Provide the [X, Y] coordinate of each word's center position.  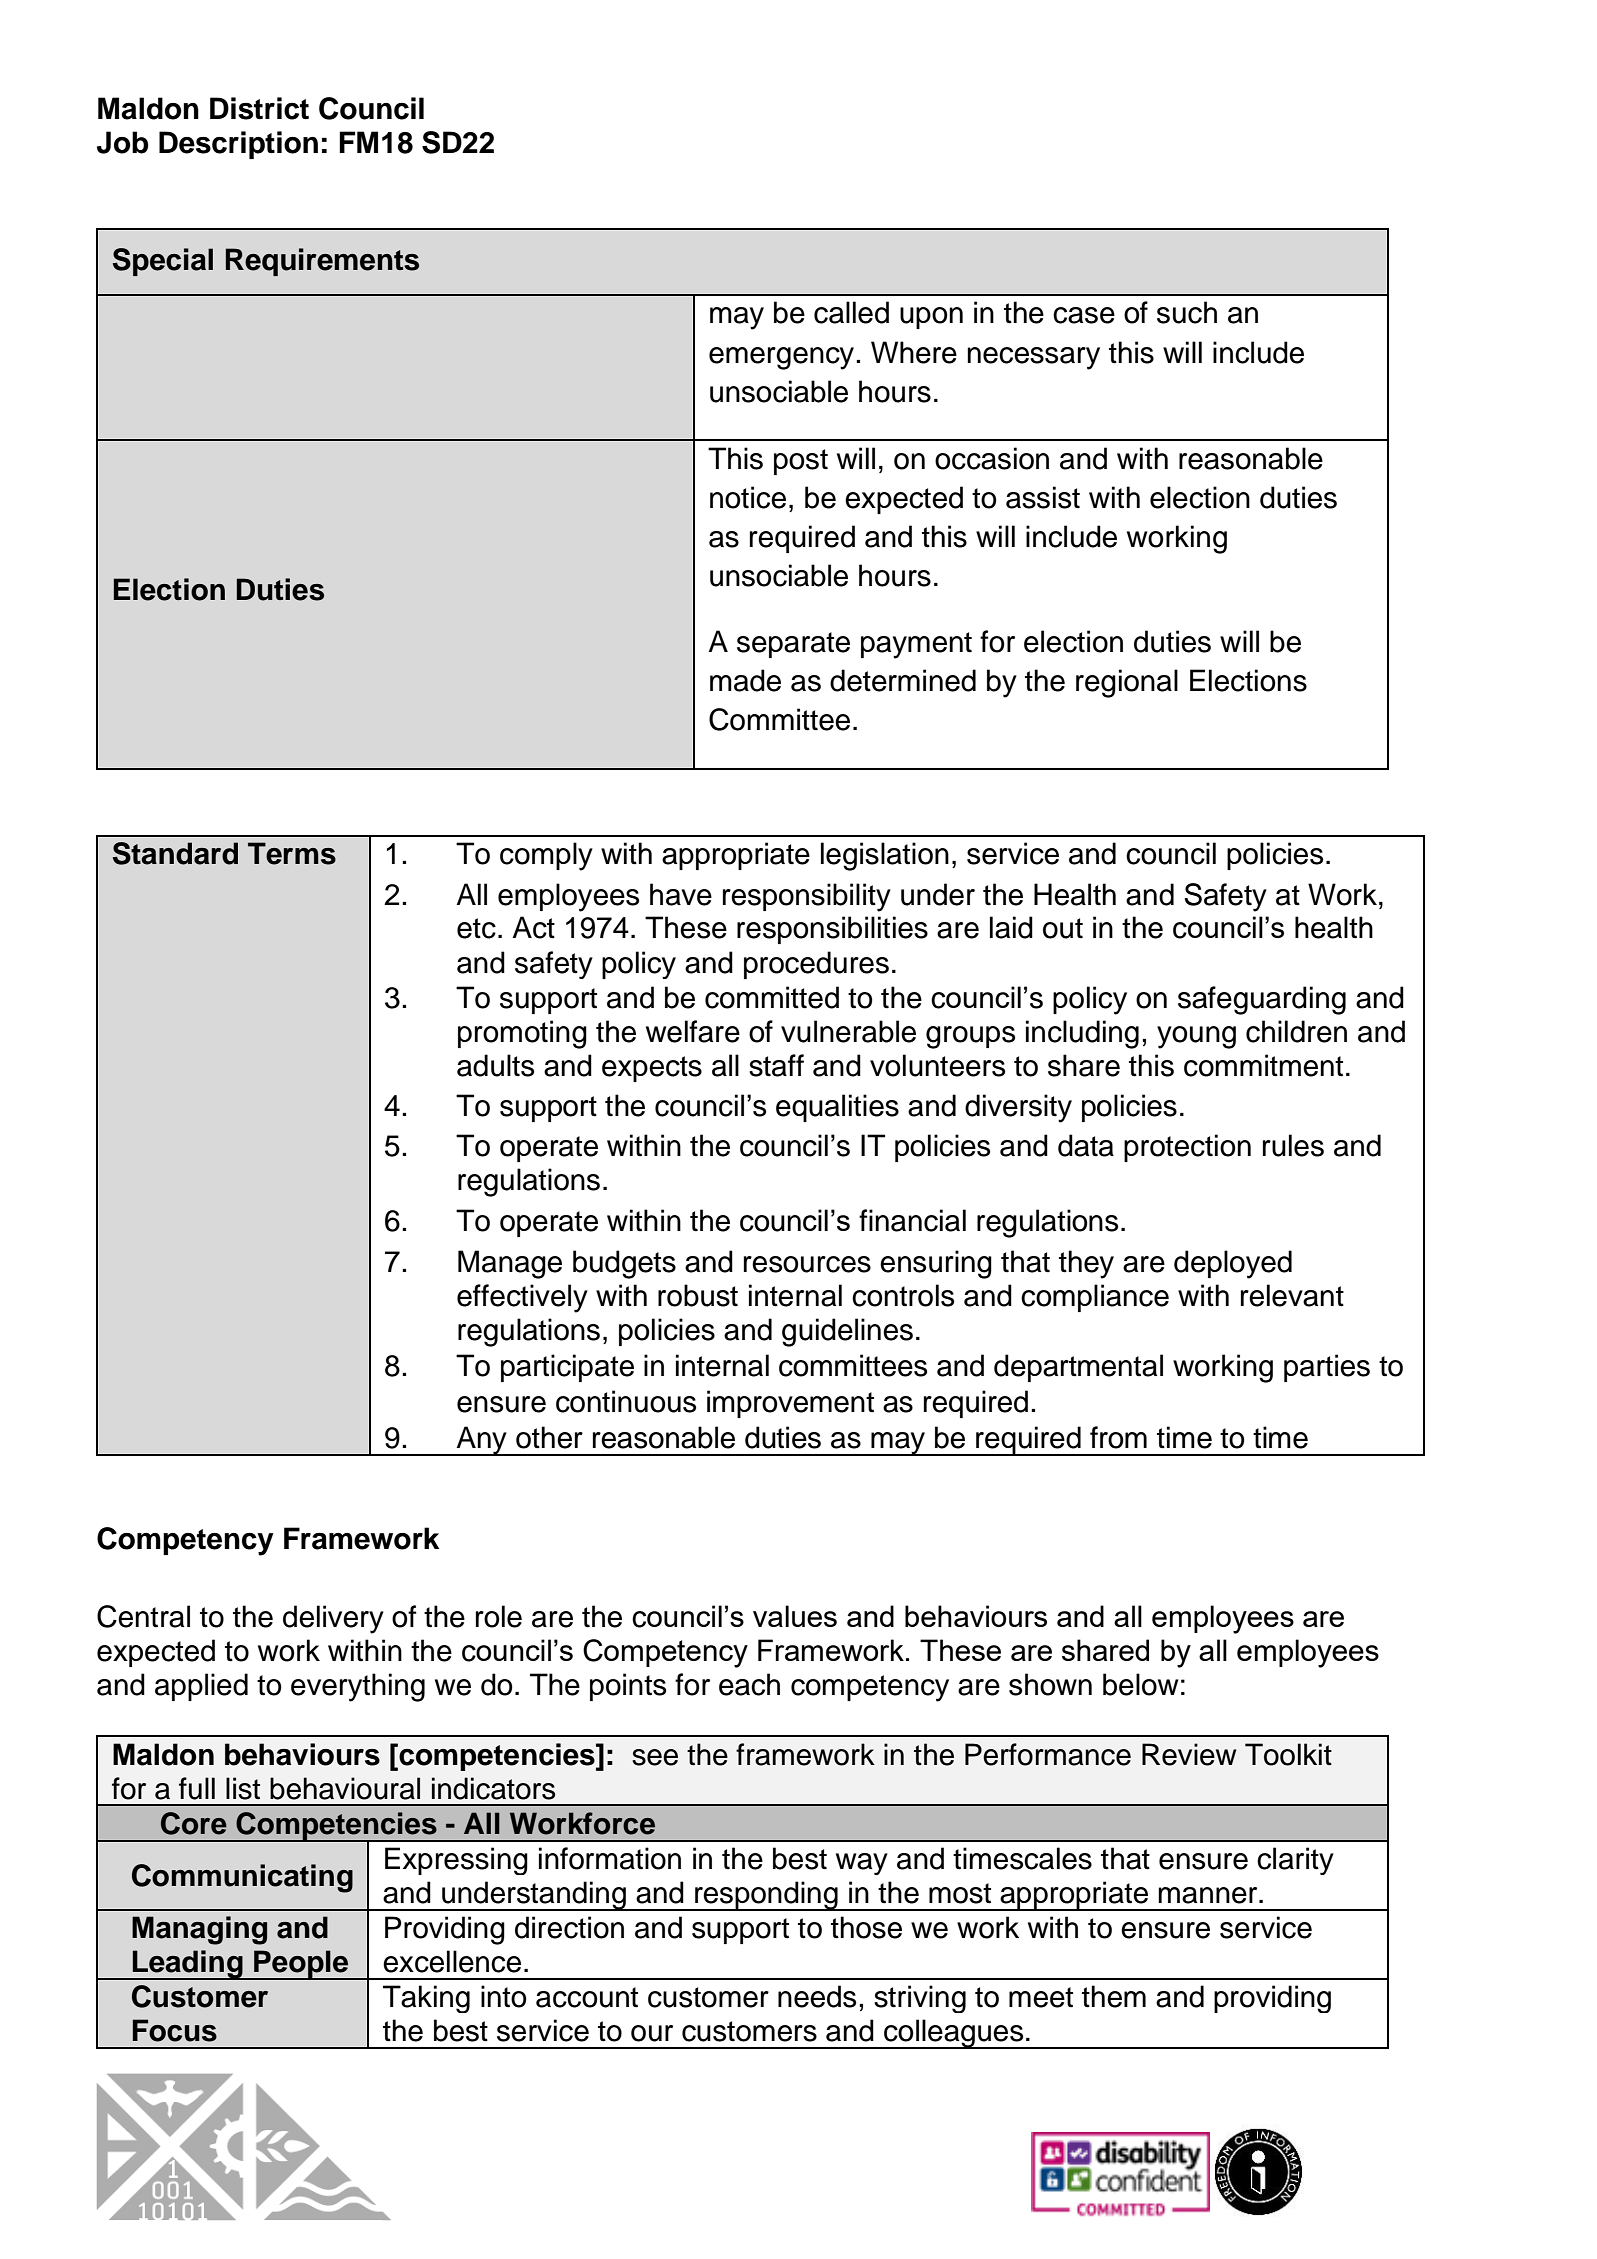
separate [793, 645]
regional [1127, 683]
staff [776, 1065]
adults [495, 1065]
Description [238, 145]
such [1187, 312]
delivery [333, 1619]
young [1196, 1037]
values [795, 1616]
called [851, 312]
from [1118, 1437]
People [301, 1965]
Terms [292, 853]
